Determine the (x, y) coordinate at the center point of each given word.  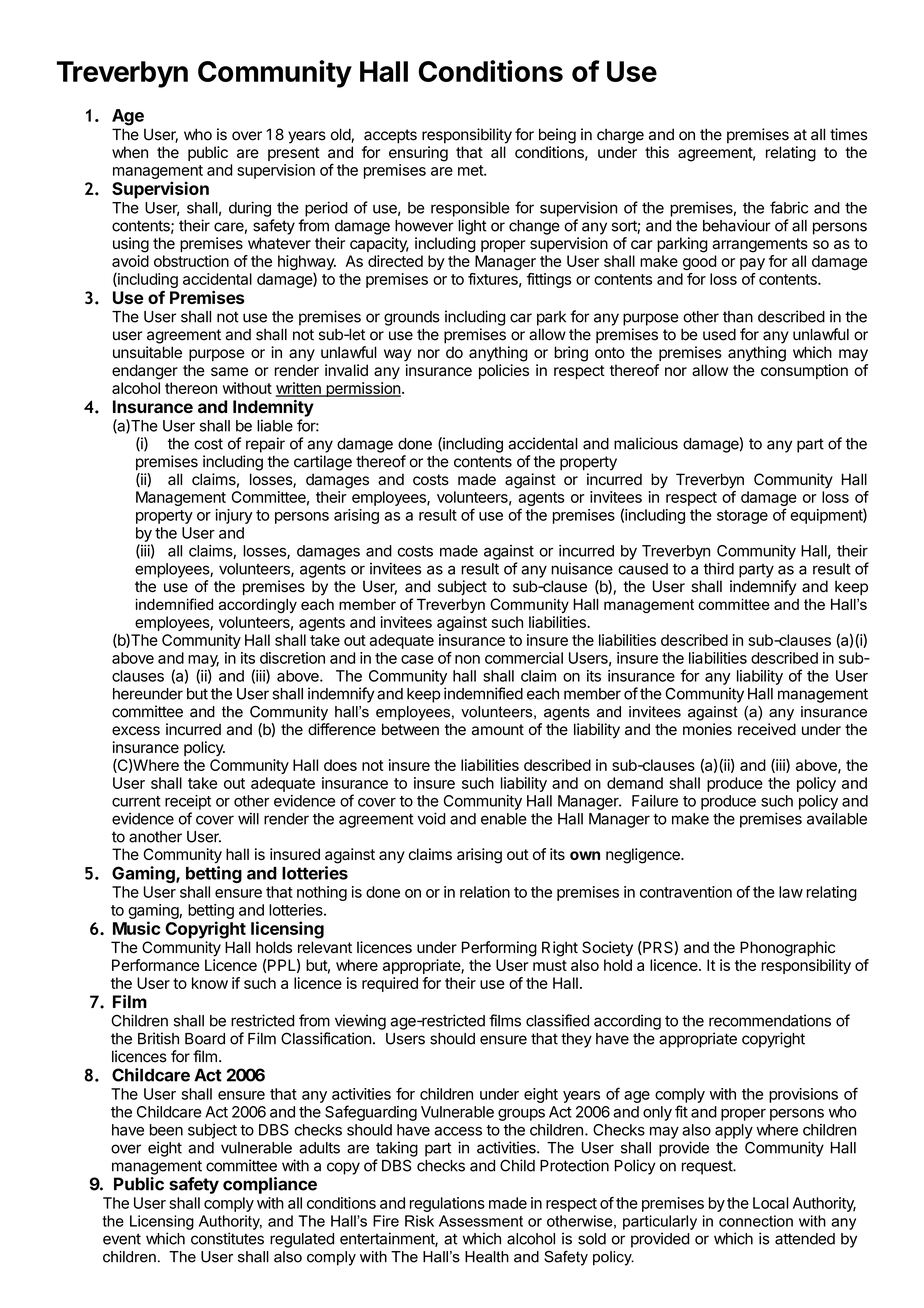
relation (485, 892)
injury (234, 516)
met (471, 170)
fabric (789, 207)
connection (756, 1221)
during (250, 209)
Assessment (481, 1221)
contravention (686, 892)
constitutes (227, 1238)
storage (742, 517)
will (248, 818)
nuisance (582, 568)
